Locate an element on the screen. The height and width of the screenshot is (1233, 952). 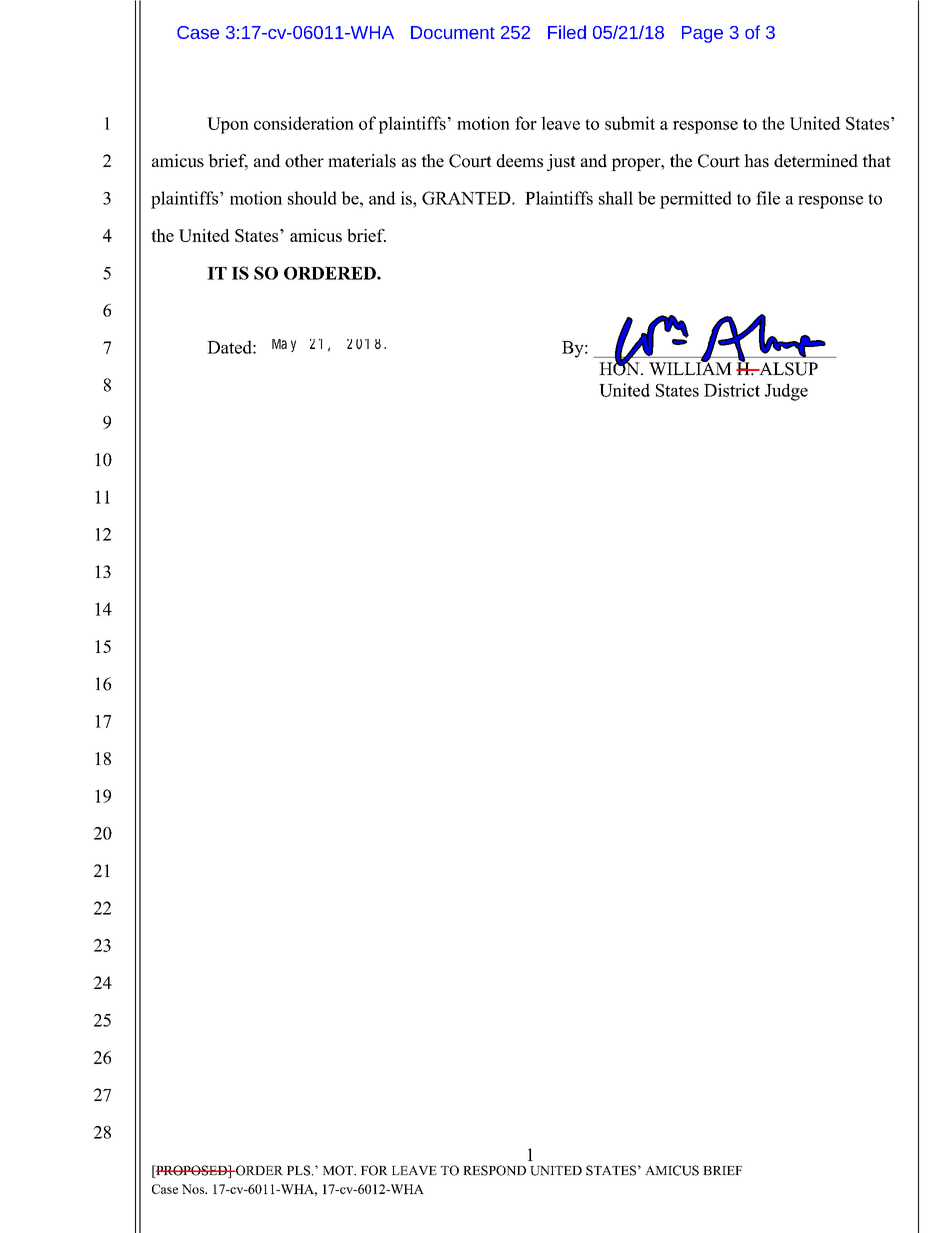
District is located at coordinates (732, 390).
